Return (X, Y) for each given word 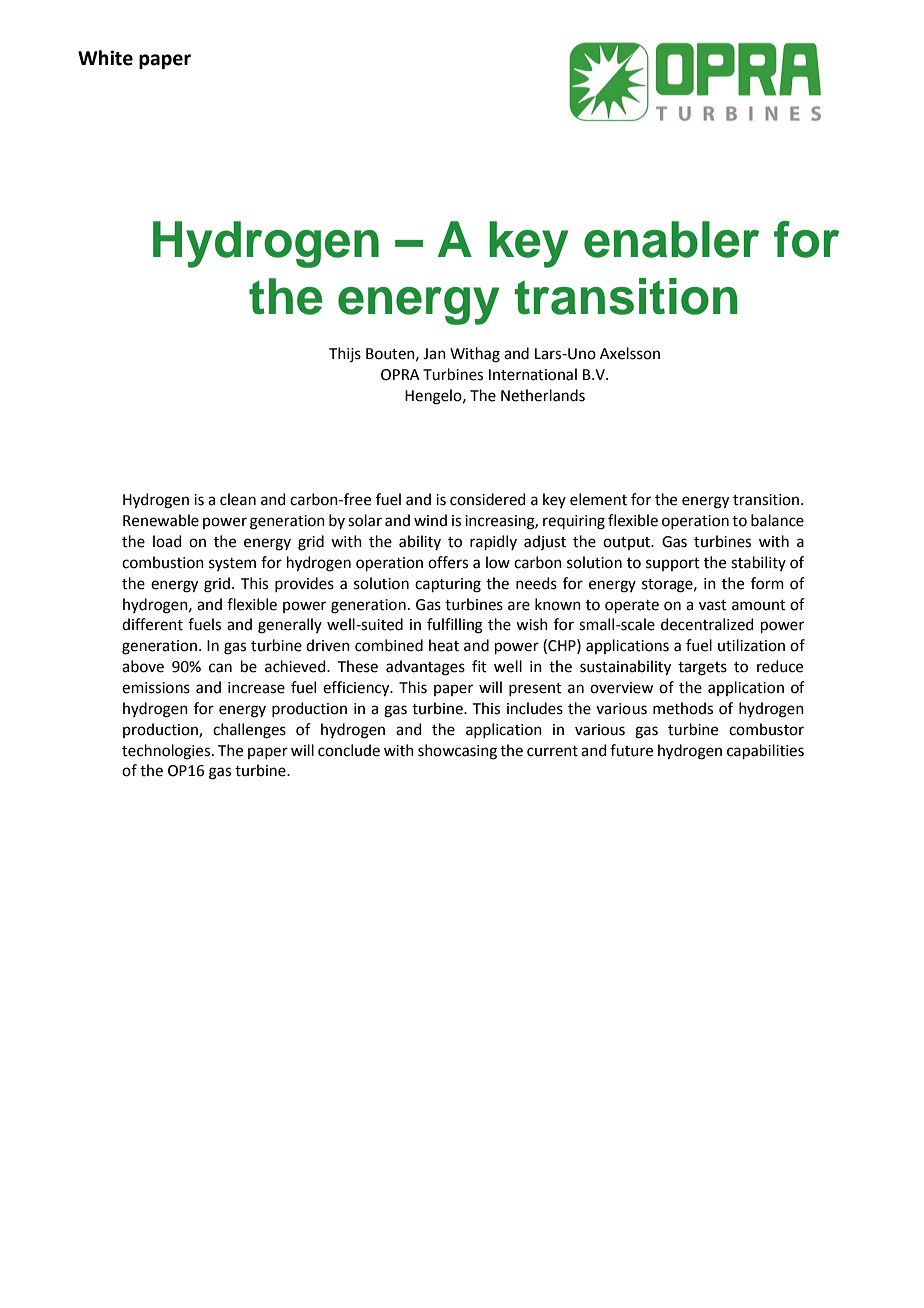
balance (777, 520)
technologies (167, 752)
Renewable (161, 520)
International (533, 374)
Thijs (345, 354)
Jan (434, 354)
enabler (671, 239)
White (105, 58)
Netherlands (543, 395)
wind (430, 520)
